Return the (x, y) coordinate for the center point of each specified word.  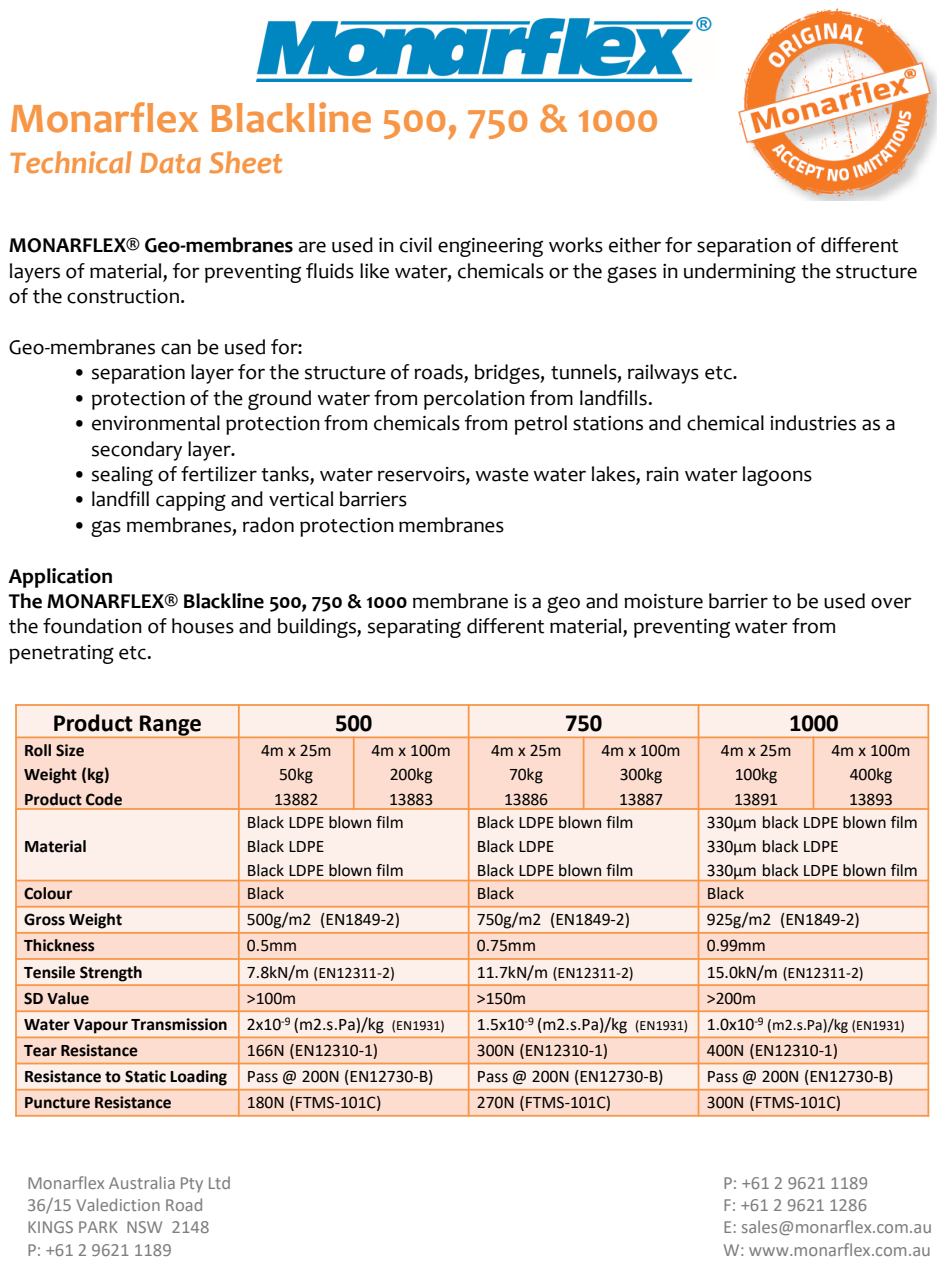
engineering (490, 247)
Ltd (219, 1182)
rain (662, 474)
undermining (740, 273)
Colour (48, 893)
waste (502, 475)
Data (170, 163)
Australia (142, 1182)
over (891, 603)
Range (170, 725)
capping (191, 501)
